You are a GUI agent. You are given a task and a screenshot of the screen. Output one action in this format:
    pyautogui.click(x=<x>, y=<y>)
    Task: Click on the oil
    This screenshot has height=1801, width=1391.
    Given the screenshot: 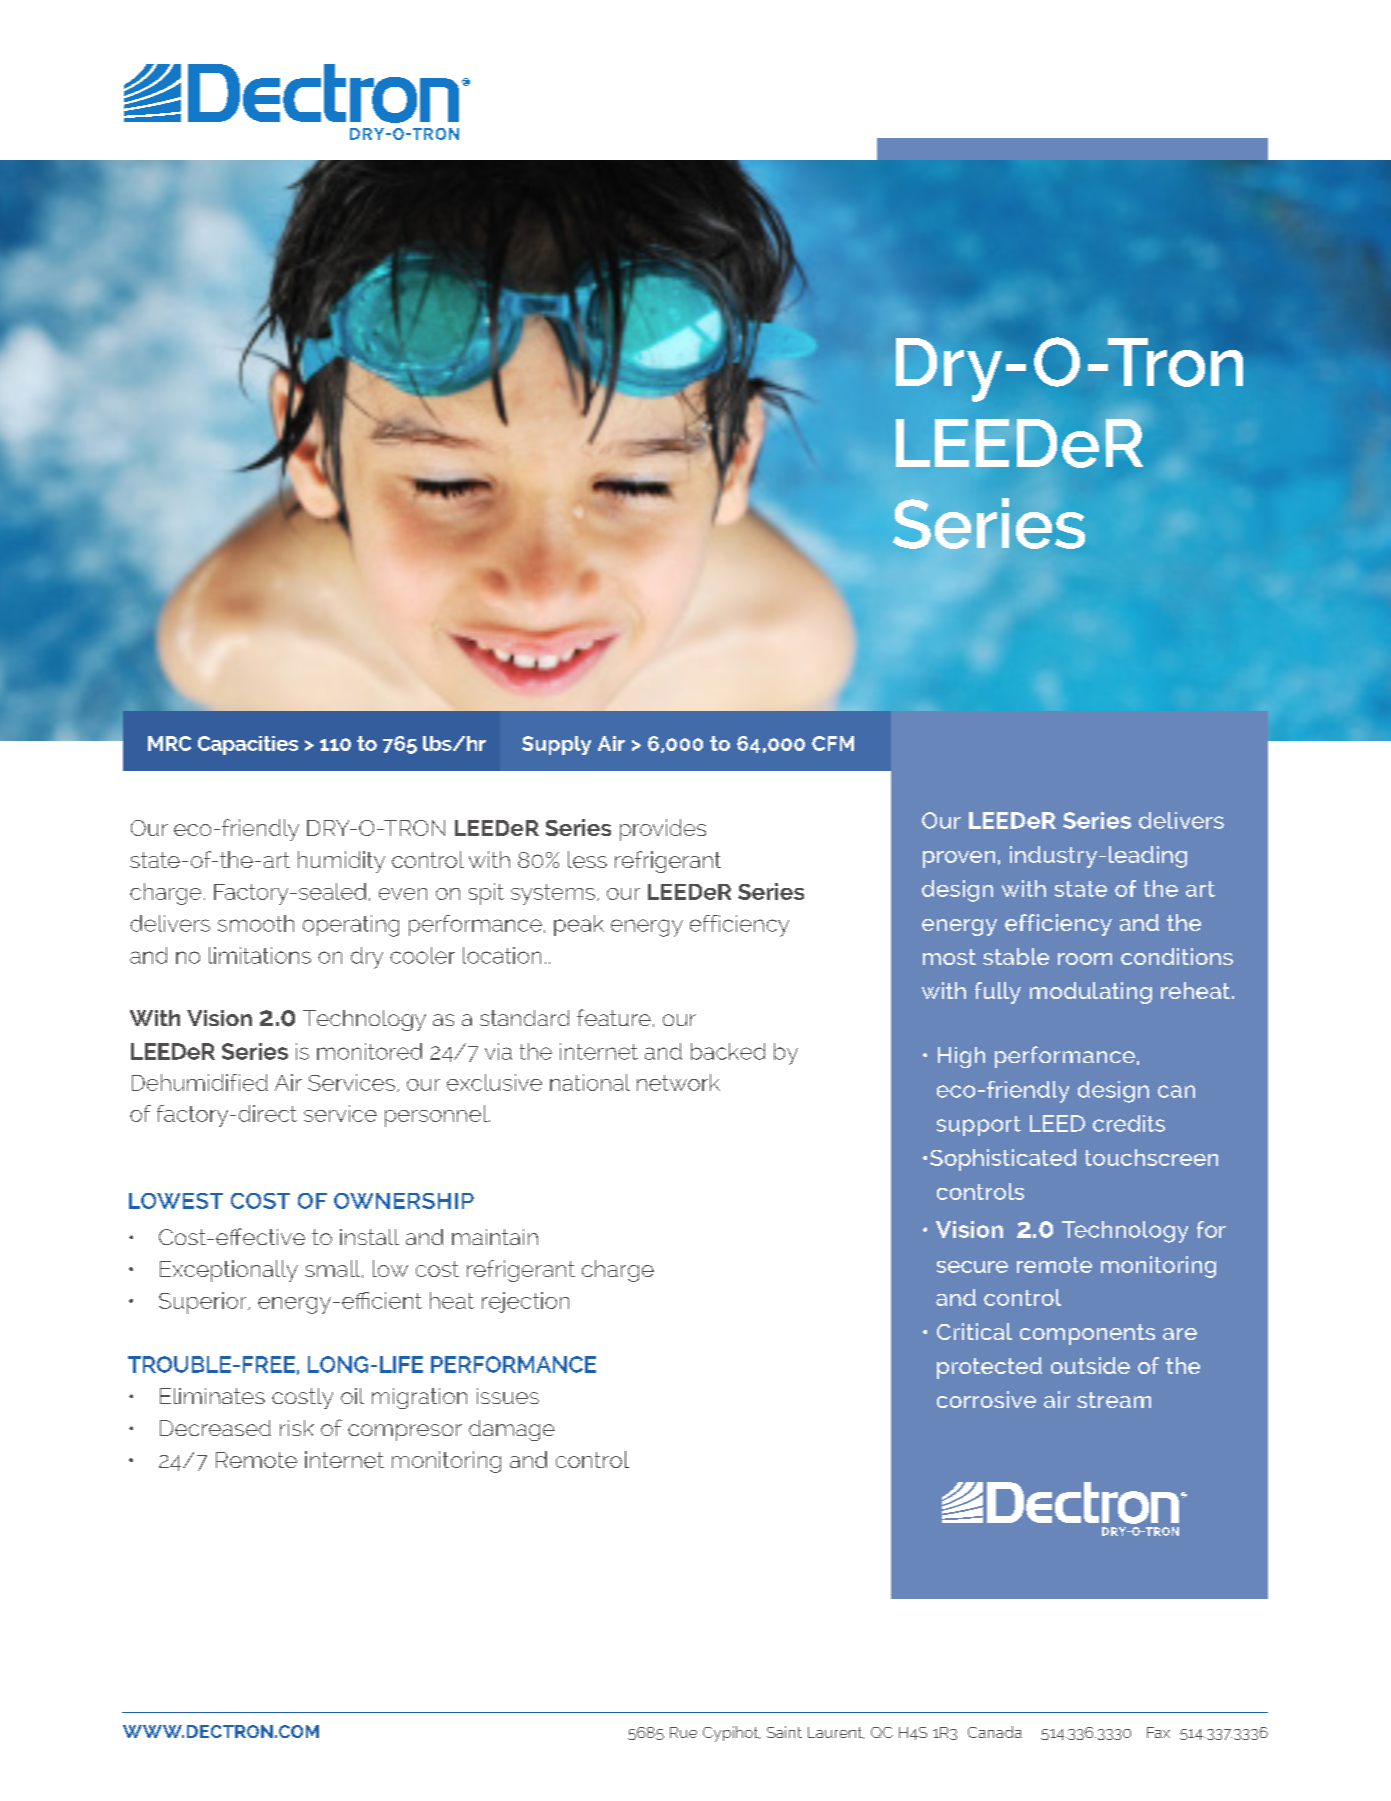 What is the action you would take?
    pyautogui.click(x=352, y=1396)
